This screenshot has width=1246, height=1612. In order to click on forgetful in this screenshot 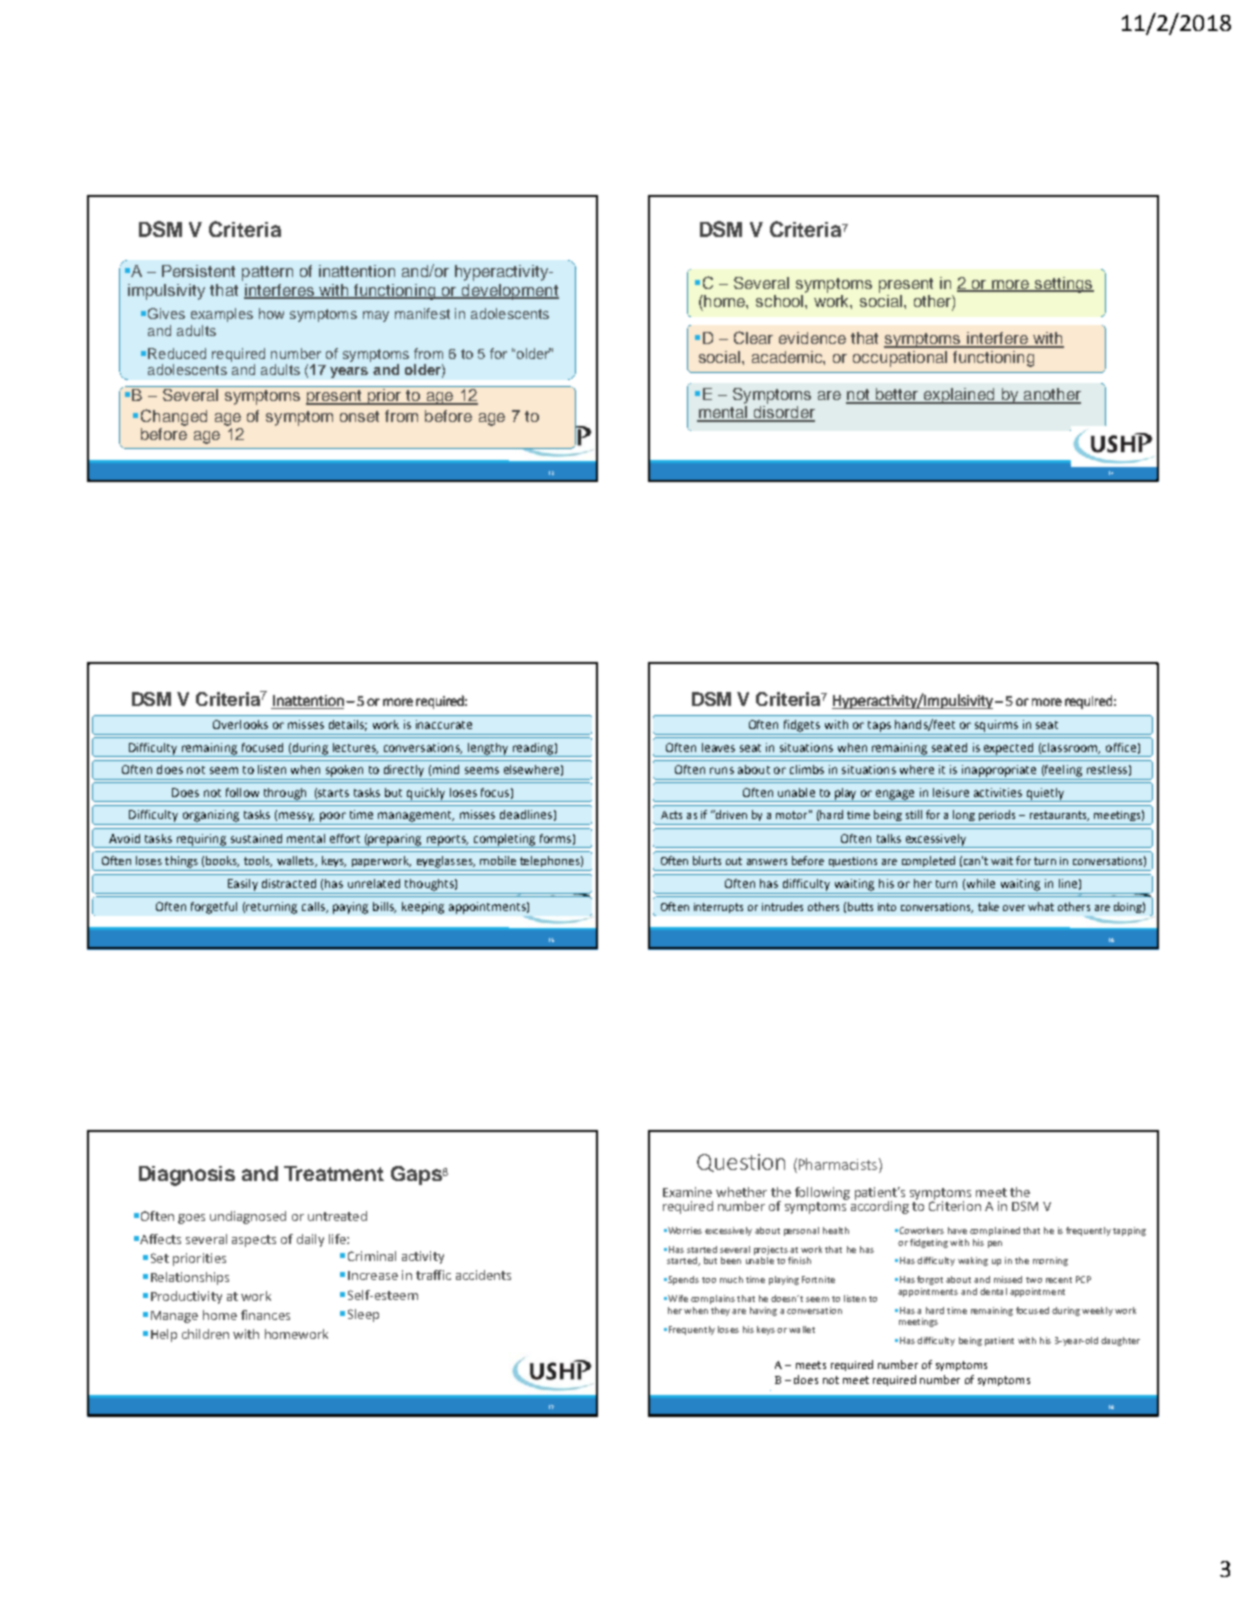, I will do `click(214, 908)`.
